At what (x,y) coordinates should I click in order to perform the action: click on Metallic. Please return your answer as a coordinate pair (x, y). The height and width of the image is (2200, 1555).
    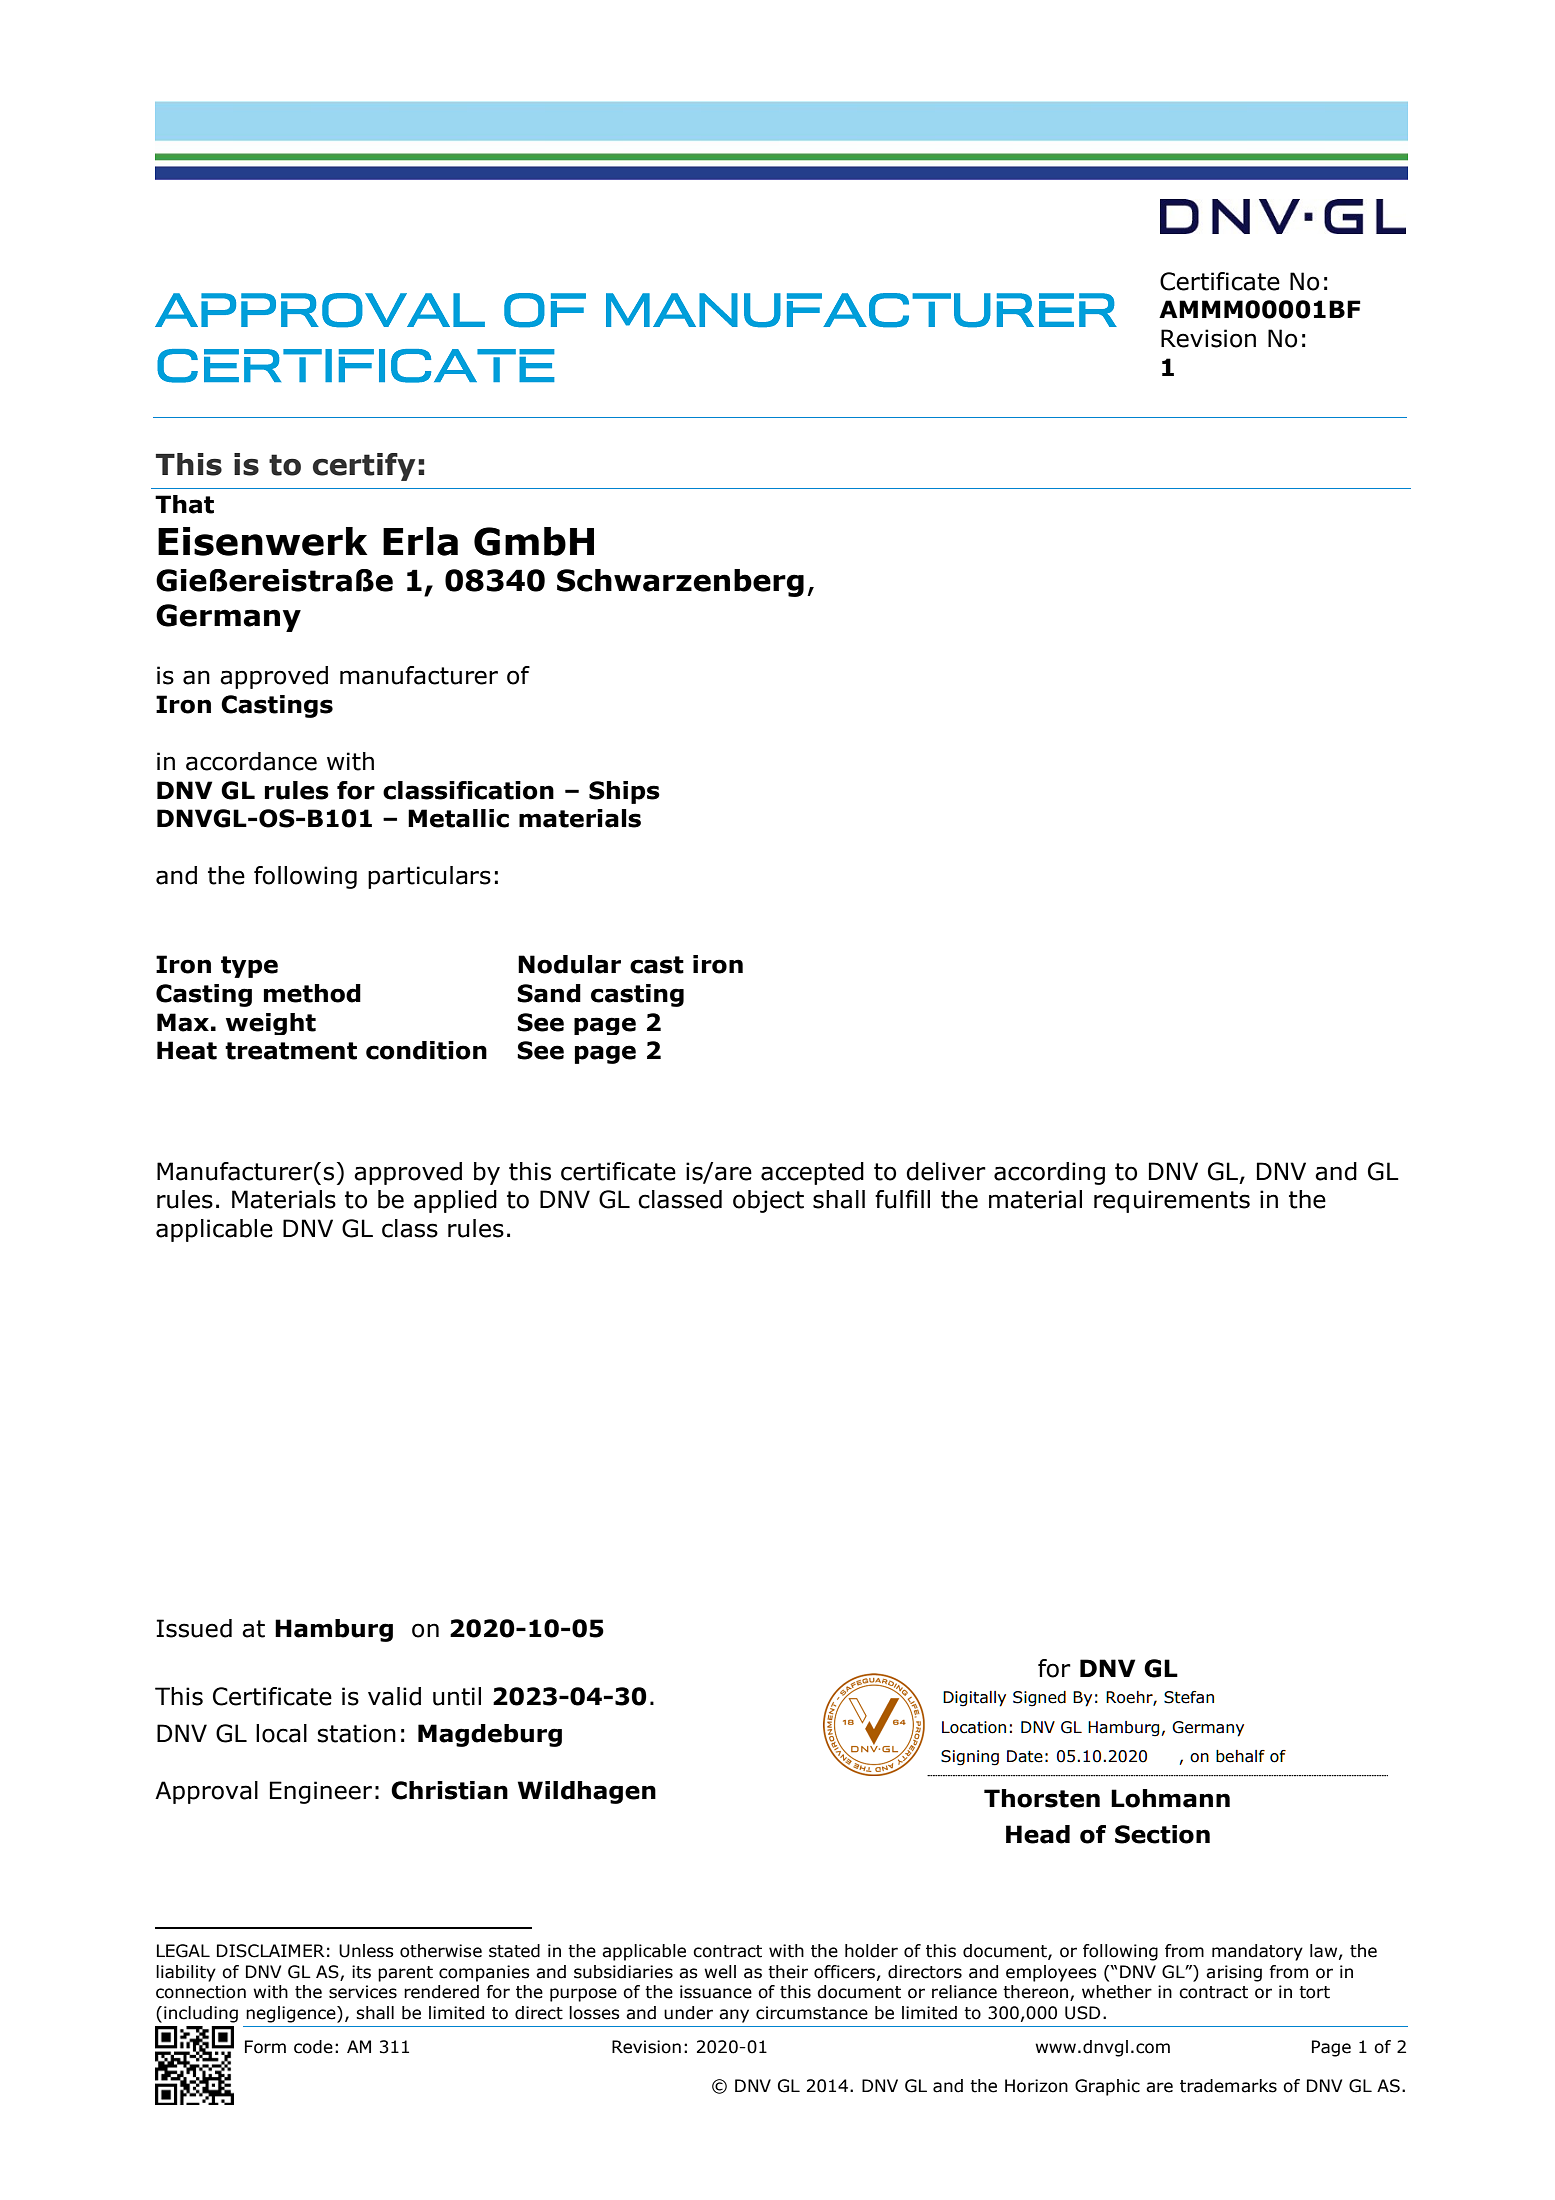
    Looking at the image, I should click on (458, 818).
